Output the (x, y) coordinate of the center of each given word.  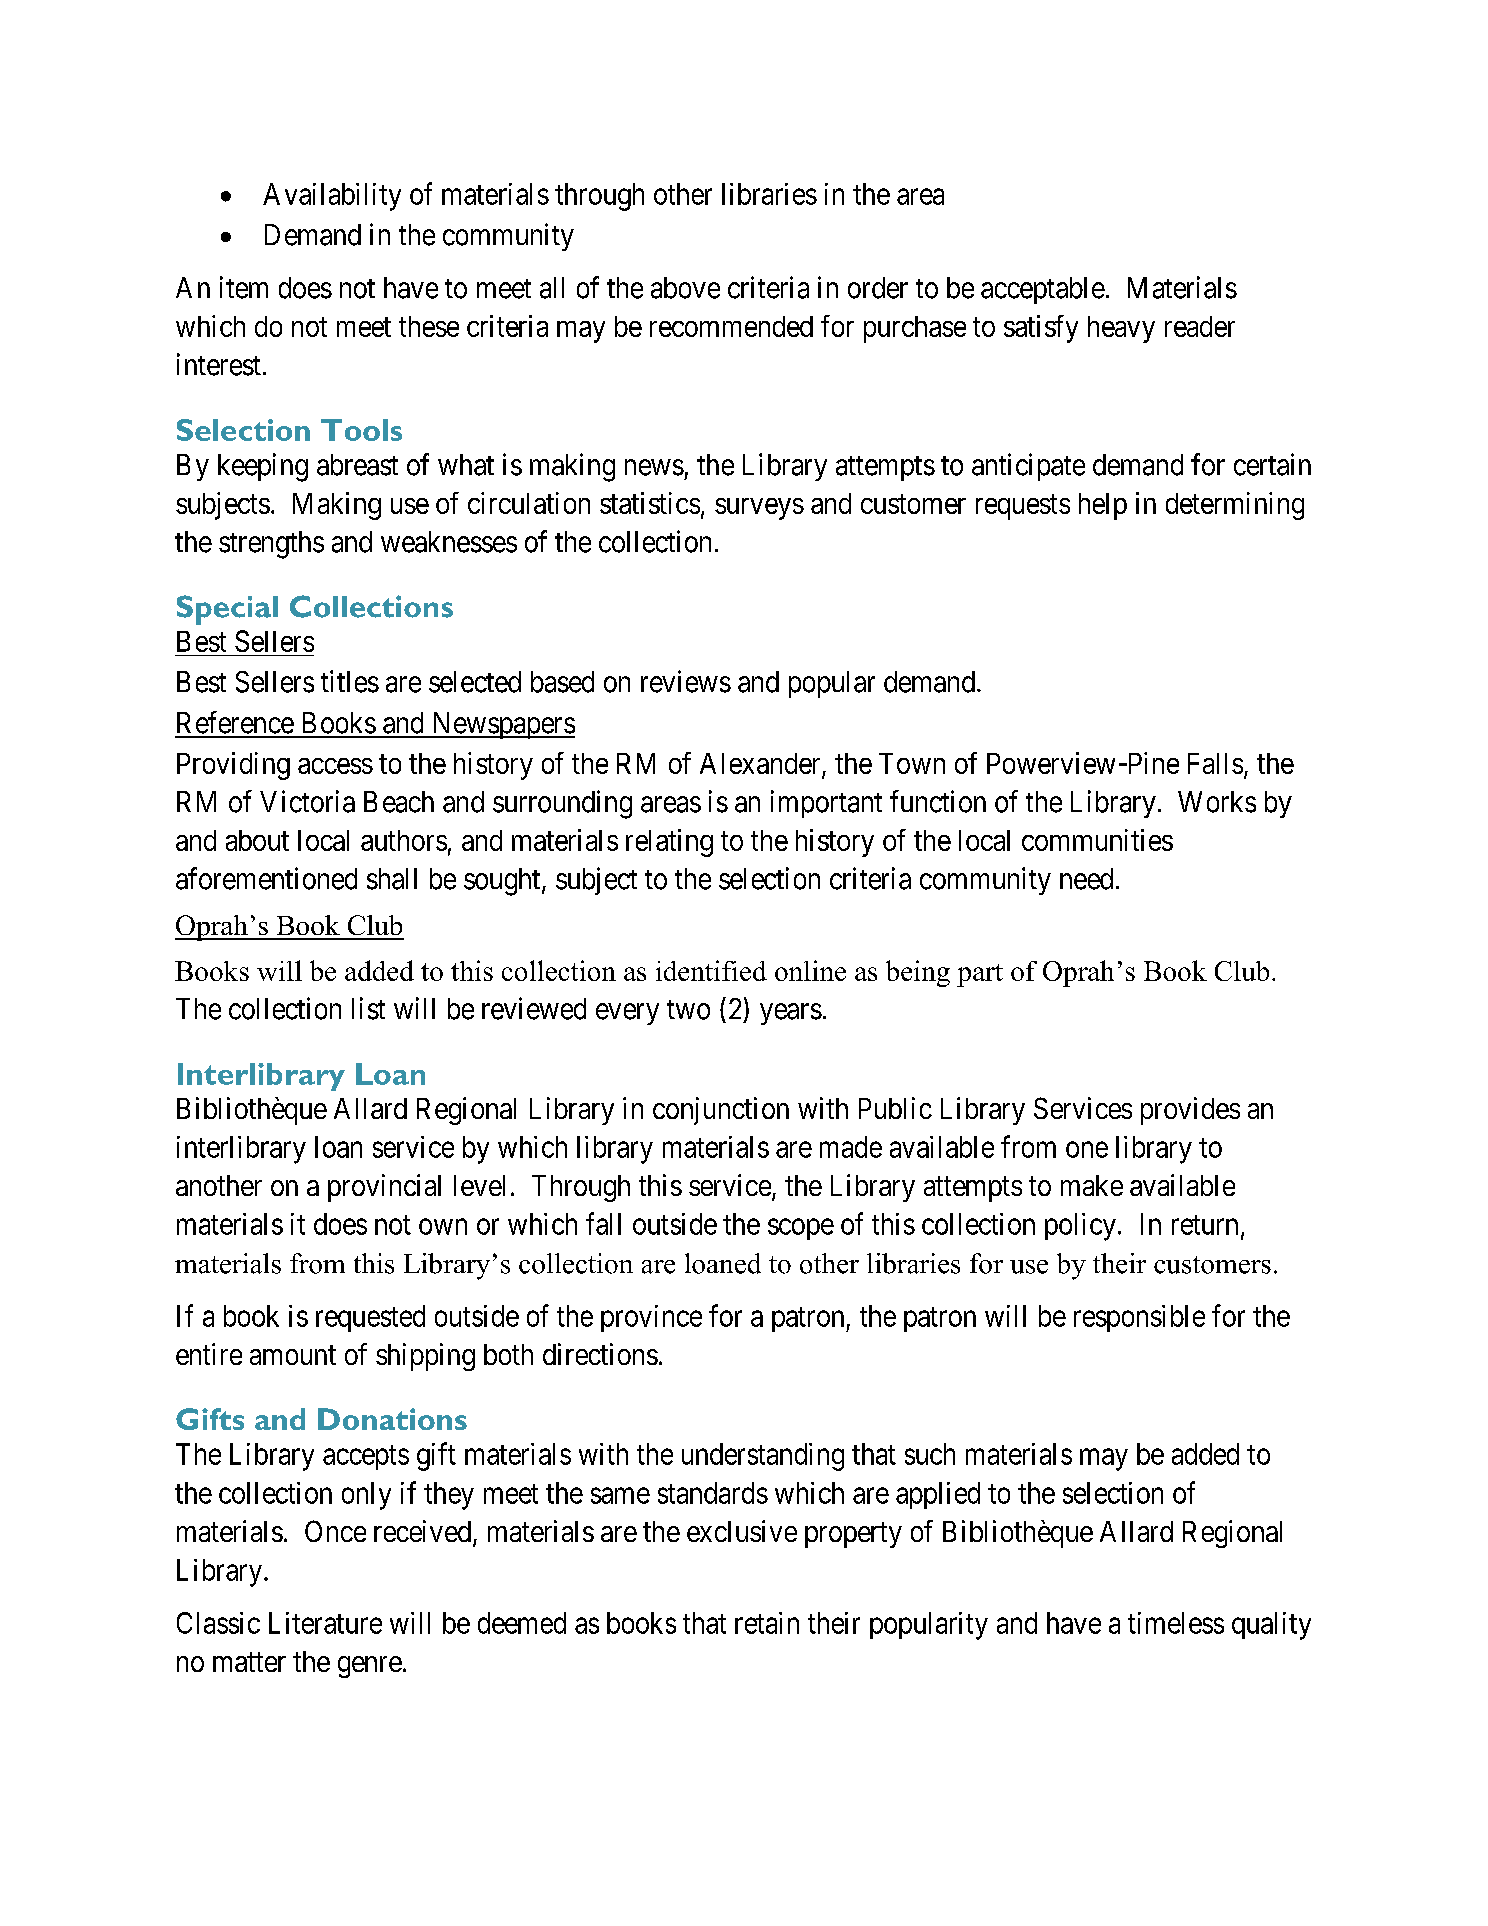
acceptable (1043, 290)
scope (801, 1229)
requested (370, 1318)
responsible (1139, 1318)
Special (227, 610)
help (1103, 506)
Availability (332, 197)
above (685, 288)
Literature (325, 1623)
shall (392, 879)
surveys (759, 509)
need (1086, 879)
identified (711, 970)
